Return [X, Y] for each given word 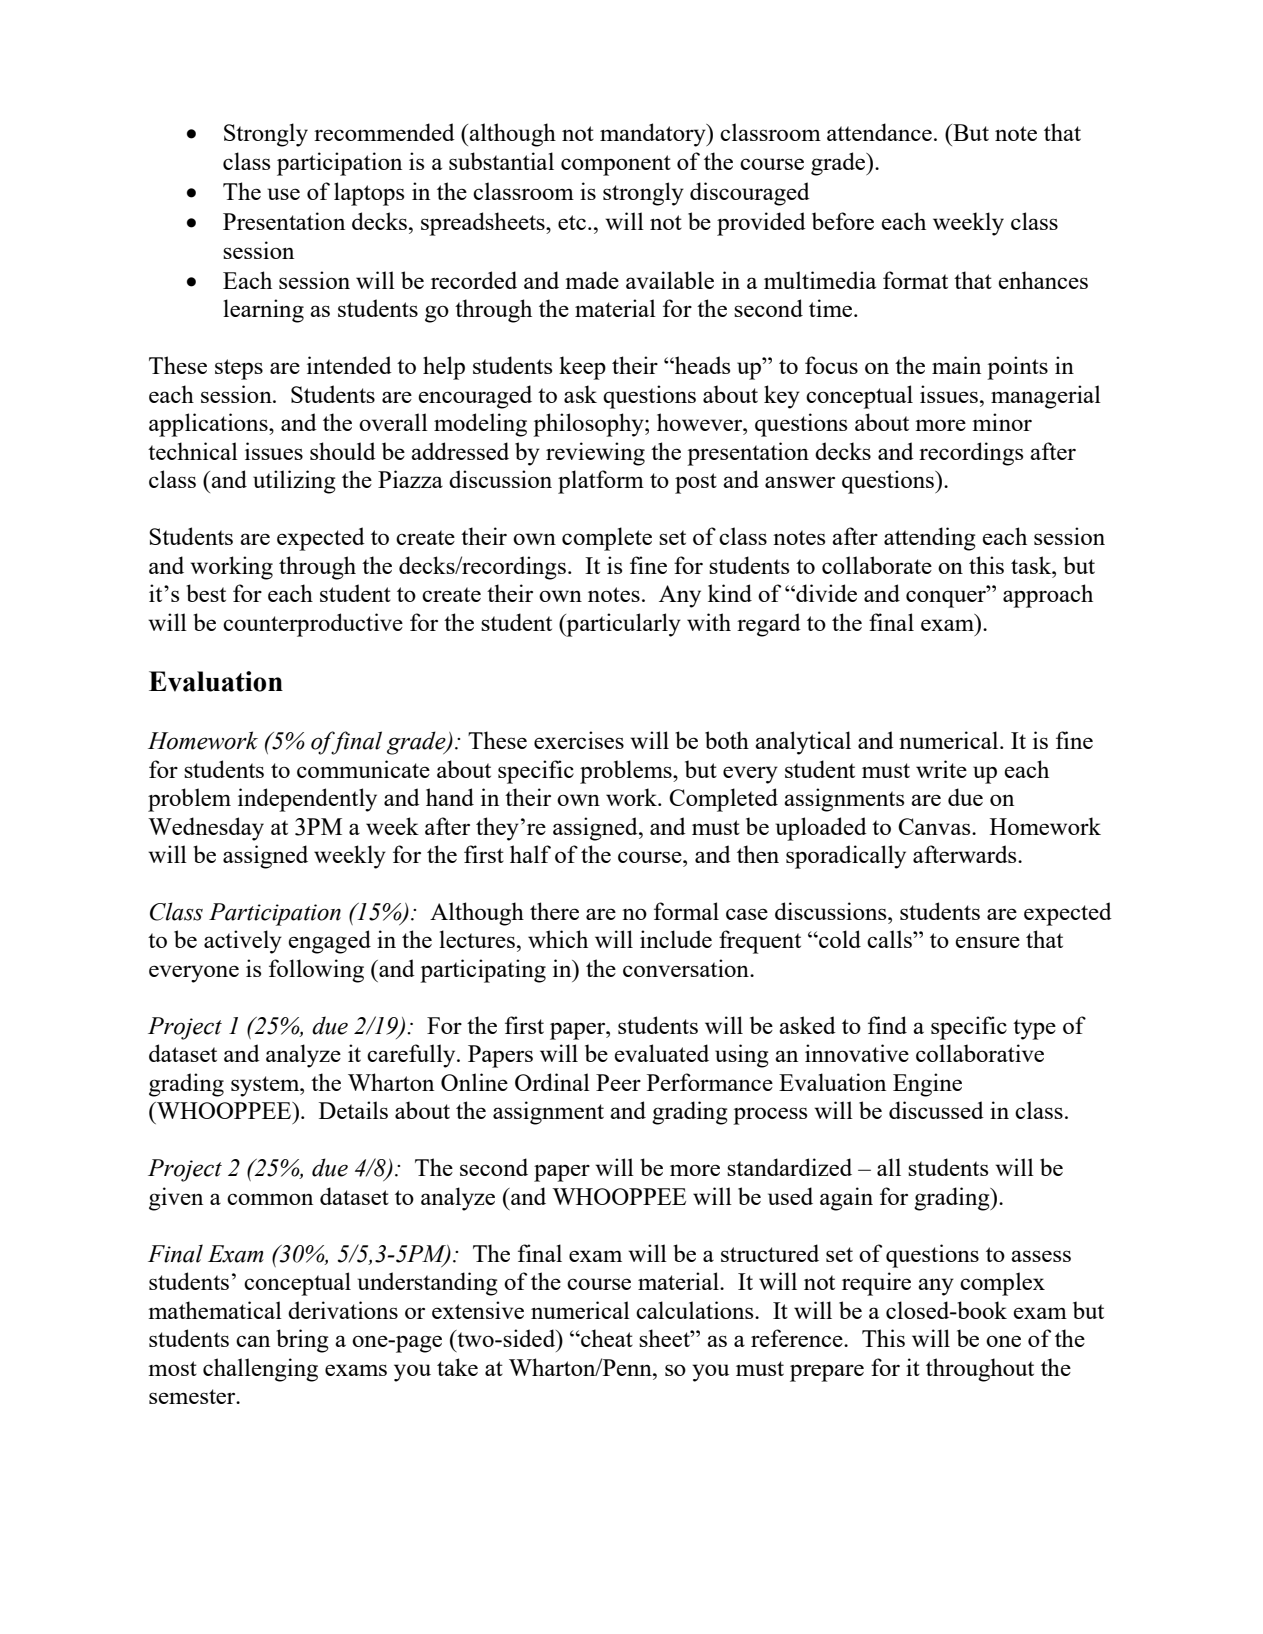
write [941, 769]
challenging [260, 1370]
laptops [369, 194]
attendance [879, 132]
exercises [579, 740]
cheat [606, 1338]
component [616, 165]
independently [307, 800]
